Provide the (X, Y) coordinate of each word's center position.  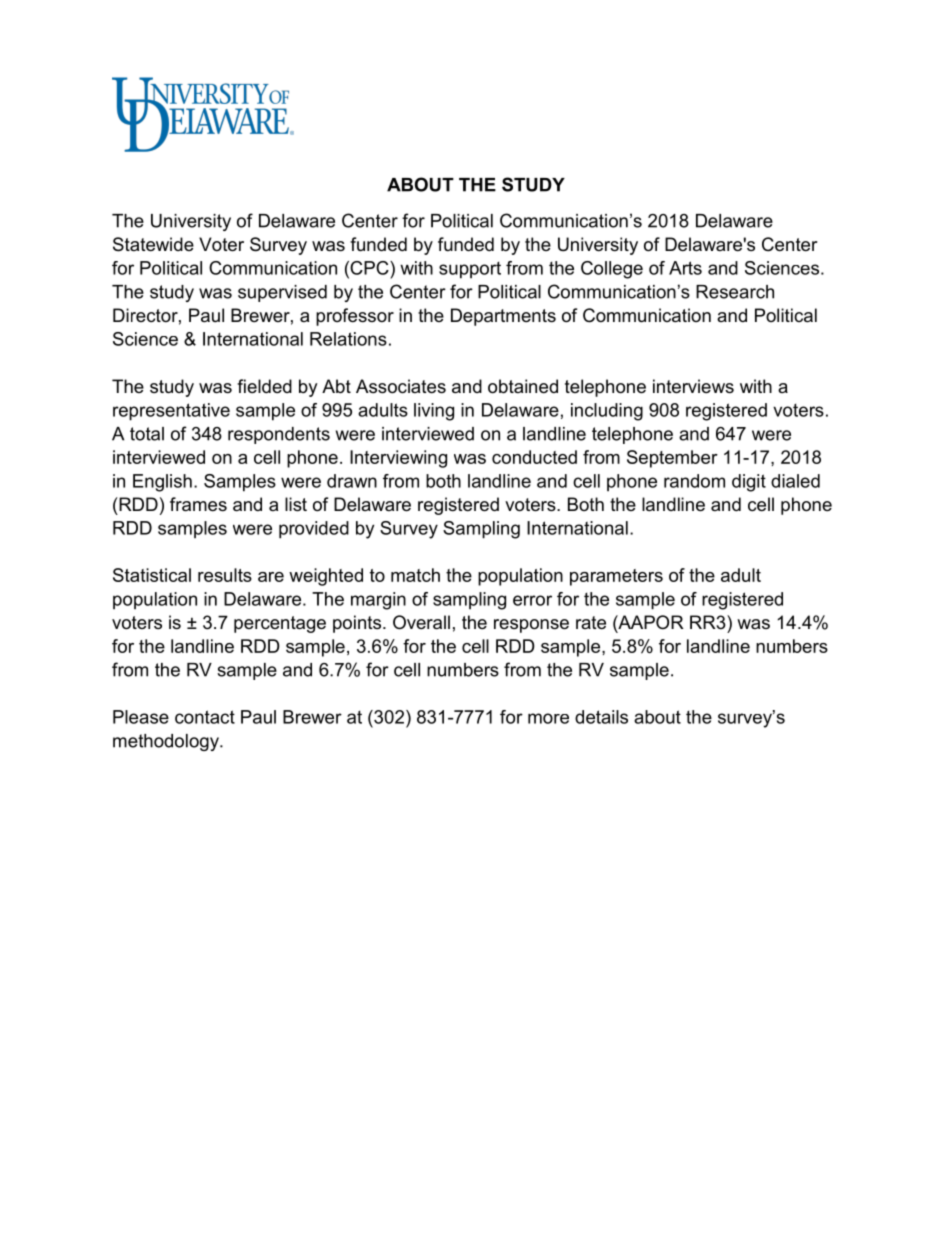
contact (205, 717)
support (470, 270)
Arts (685, 268)
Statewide (153, 244)
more (548, 718)
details (601, 717)
